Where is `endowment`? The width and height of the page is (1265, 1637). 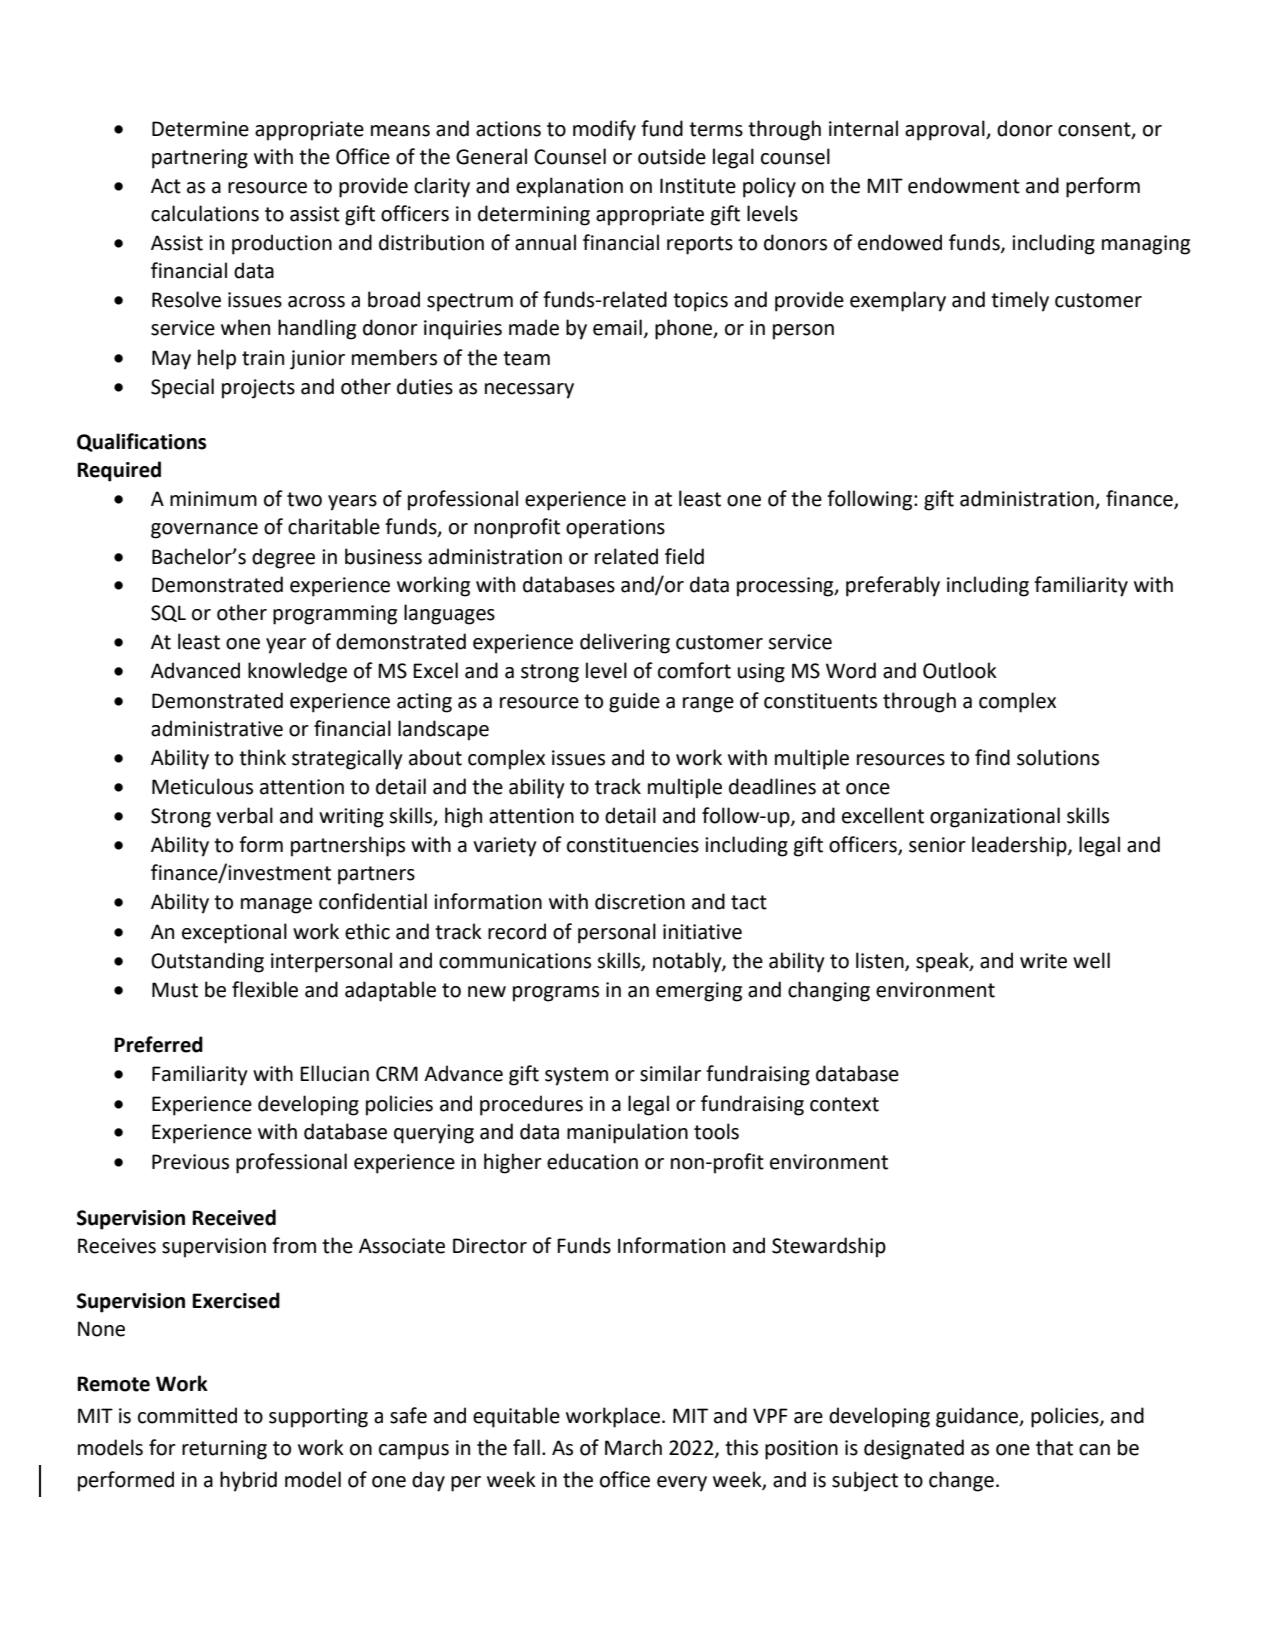 endowment is located at coordinates (964, 185).
